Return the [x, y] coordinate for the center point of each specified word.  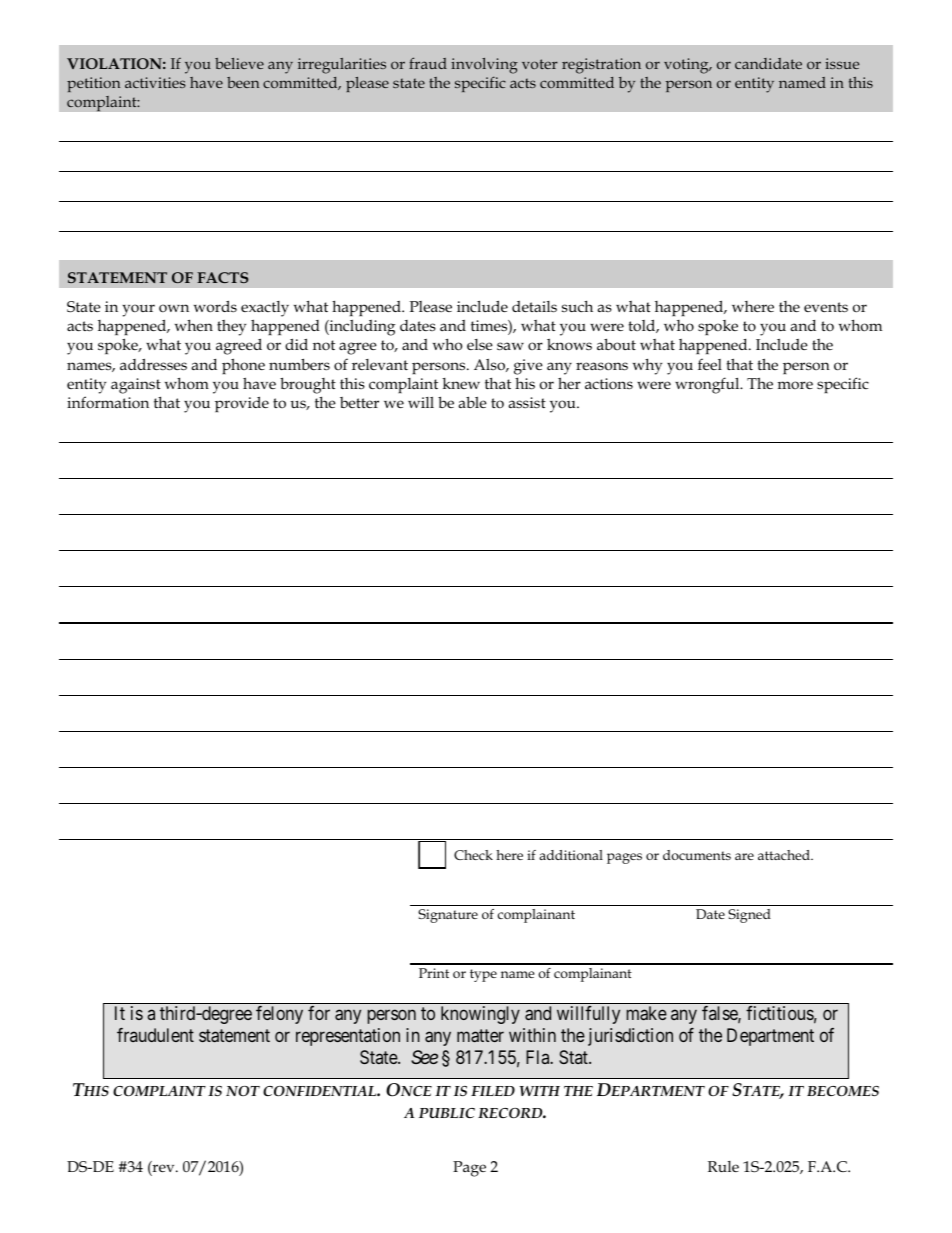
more [795, 385]
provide [242, 404]
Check [473, 855]
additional [571, 855]
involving [484, 66]
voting [687, 66]
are [744, 856]
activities [155, 82]
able [472, 402]
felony [279, 1015]
